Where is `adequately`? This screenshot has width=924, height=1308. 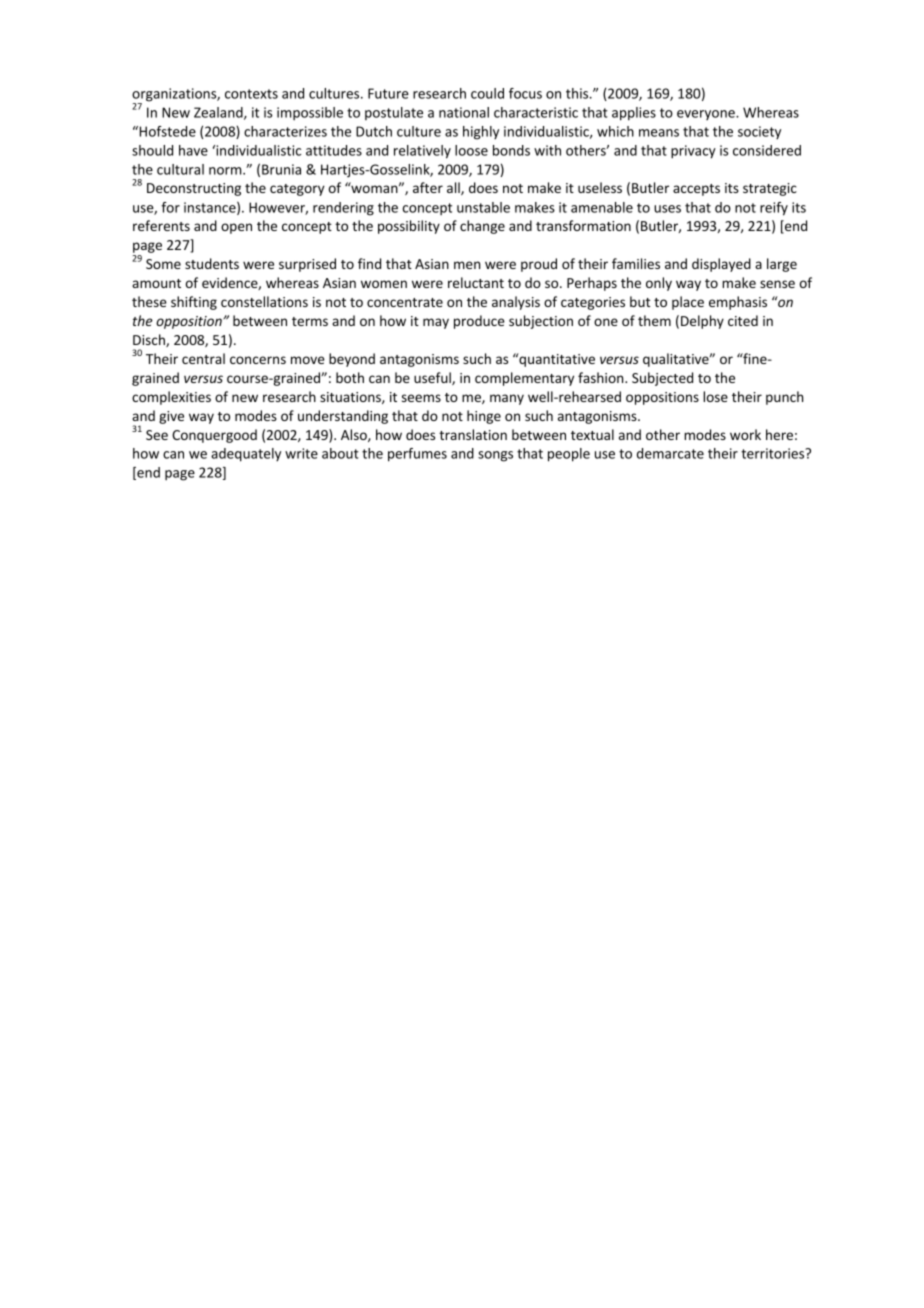
adequately is located at coordinates (246, 455).
